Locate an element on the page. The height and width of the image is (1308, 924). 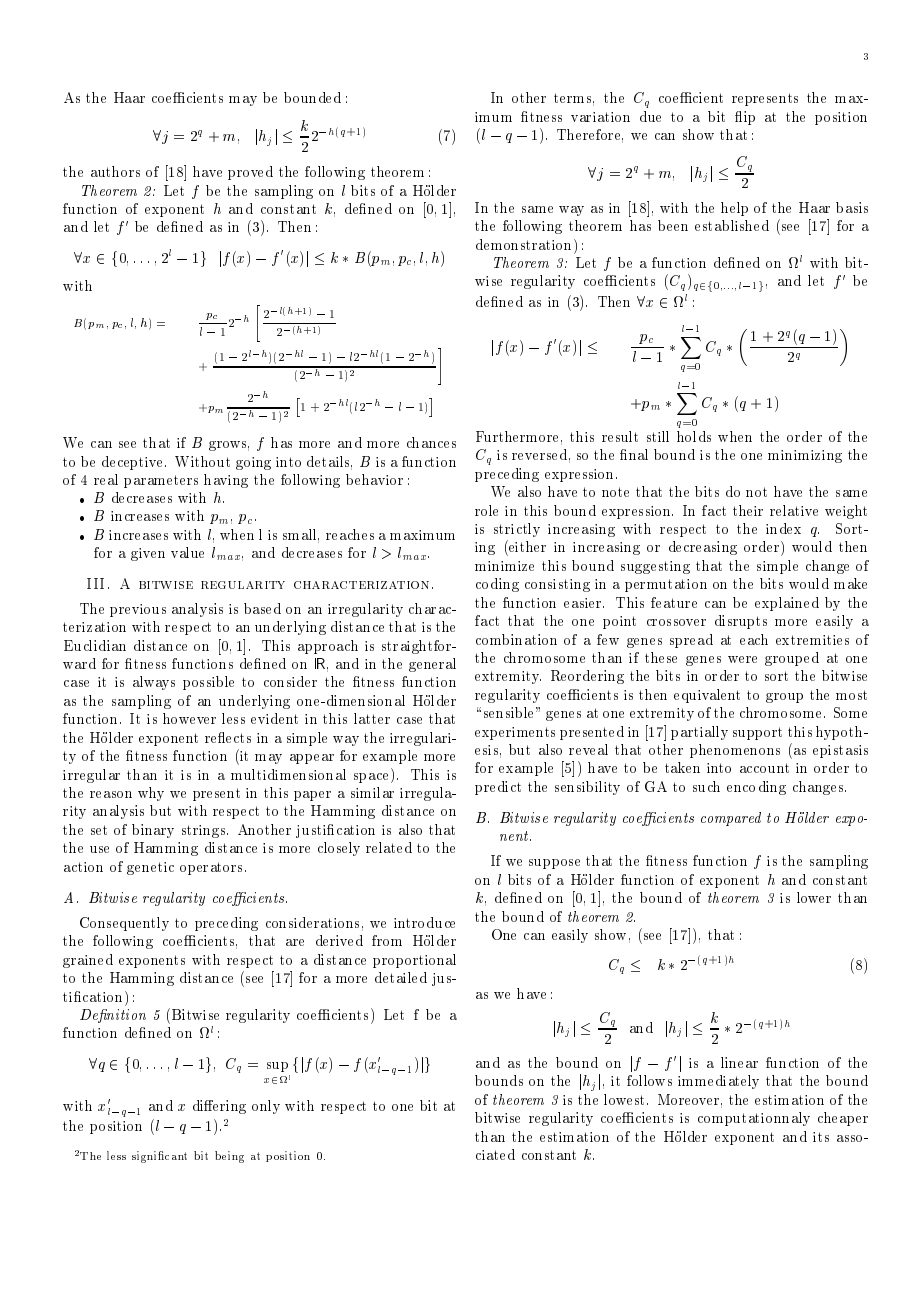
variation is located at coordinates (600, 117).
